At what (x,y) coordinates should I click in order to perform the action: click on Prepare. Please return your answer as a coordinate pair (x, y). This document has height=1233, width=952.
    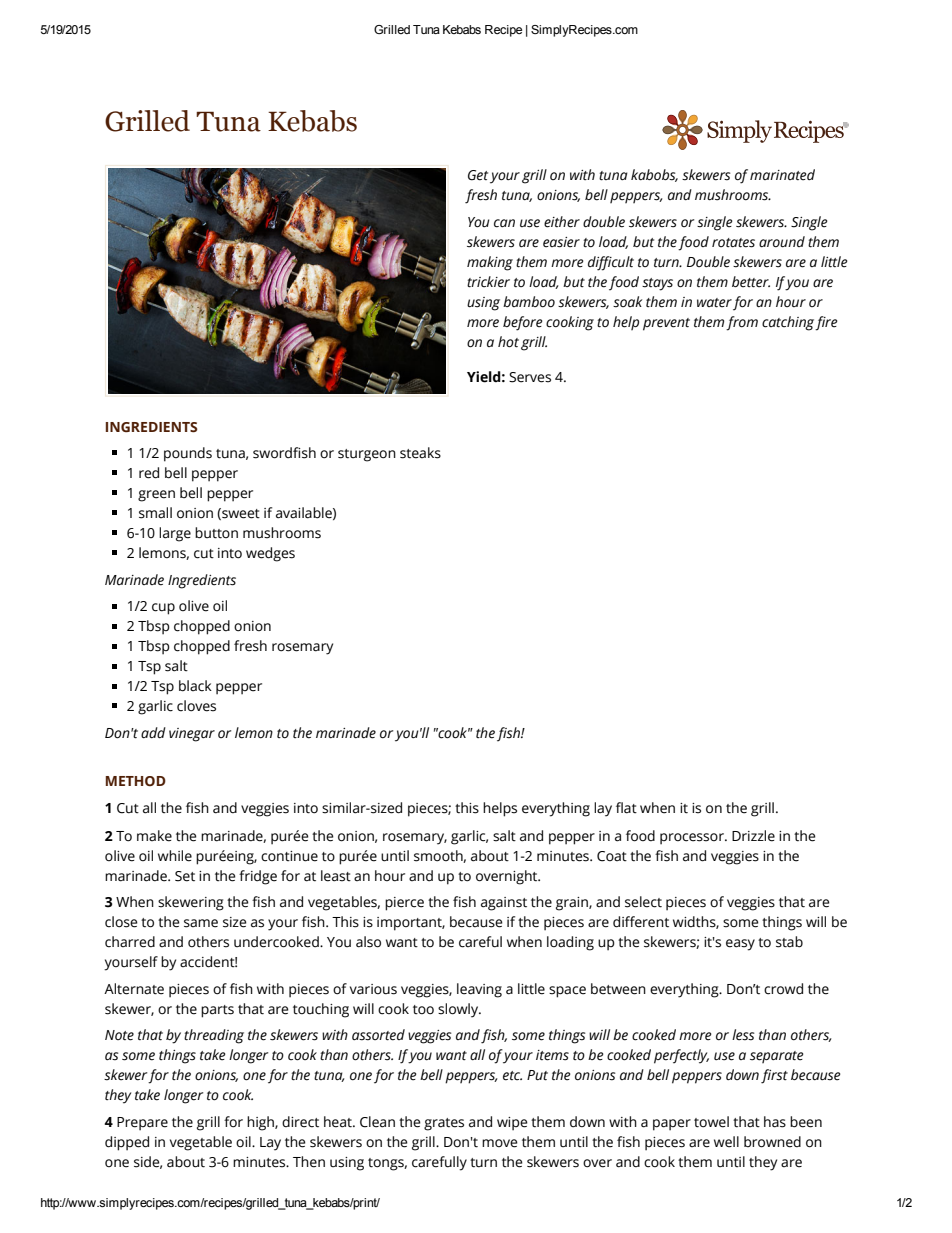
    Looking at the image, I should click on (142, 1124).
